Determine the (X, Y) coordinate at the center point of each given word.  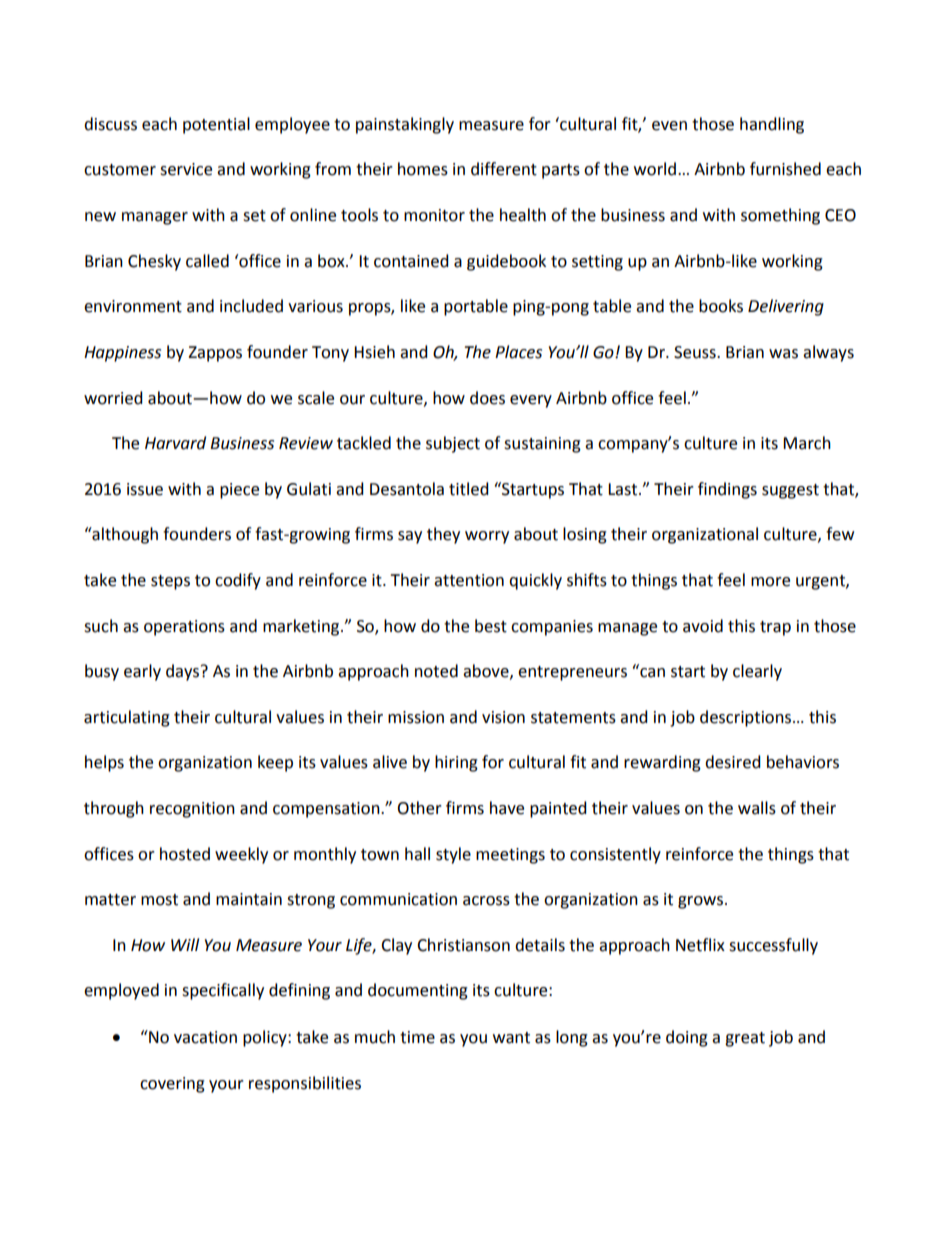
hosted (185, 854)
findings (727, 490)
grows (702, 902)
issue (145, 489)
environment (133, 306)
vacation (205, 1037)
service (186, 169)
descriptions (747, 718)
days (184, 672)
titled (469, 489)
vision (503, 717)
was (783, 354)
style (453, 855)
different (504, 169)
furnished (785, 169)
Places (518, 352)
